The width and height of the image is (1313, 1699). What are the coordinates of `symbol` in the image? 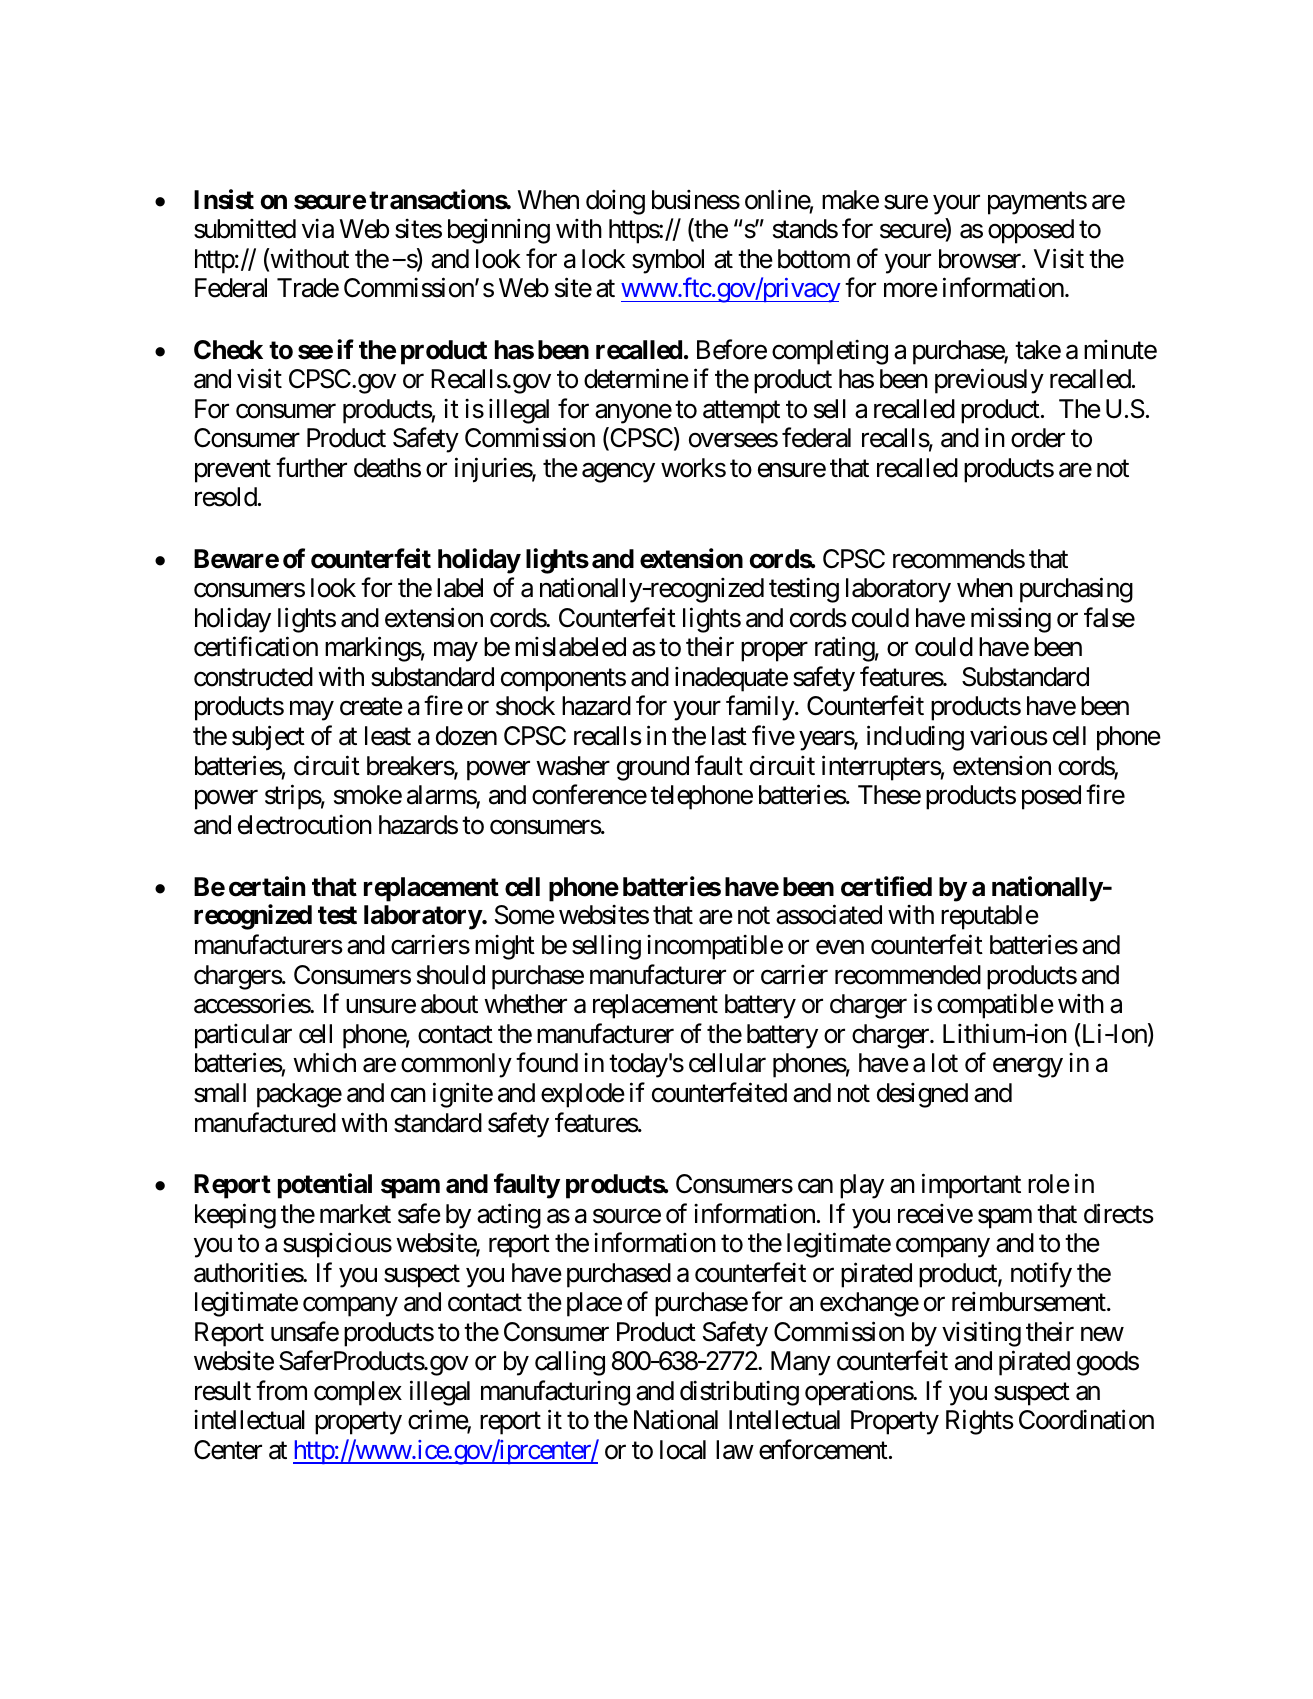 It's located at (668, 261).
